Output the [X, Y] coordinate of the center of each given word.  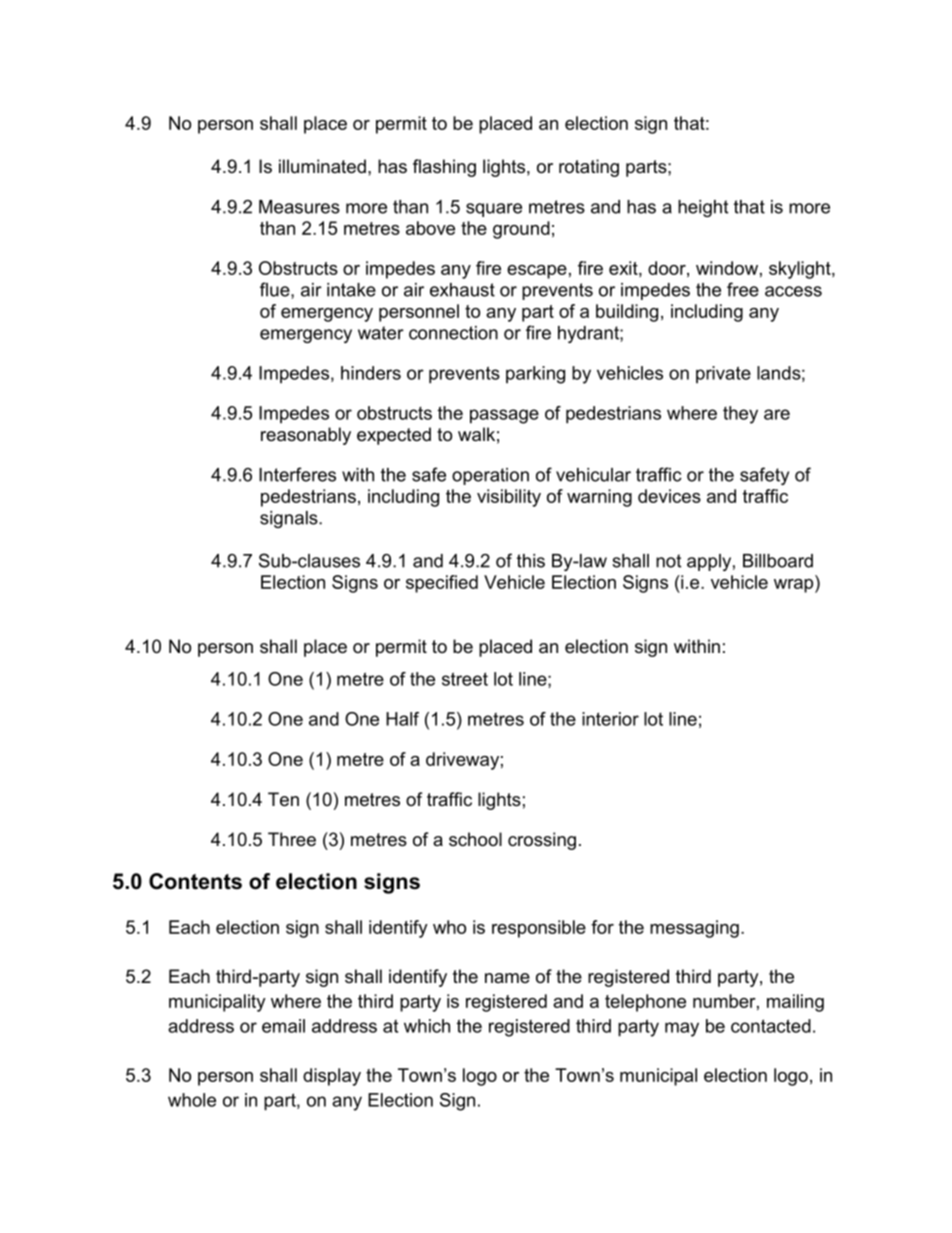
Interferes [297, 474]
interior [610, 719]
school [475, 839]
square [494, 210]
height [703, 208]
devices [669, 496]
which [427, 1026]
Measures [299, 207]
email [283, 1026]
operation [490, 476]
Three [292, 839]
